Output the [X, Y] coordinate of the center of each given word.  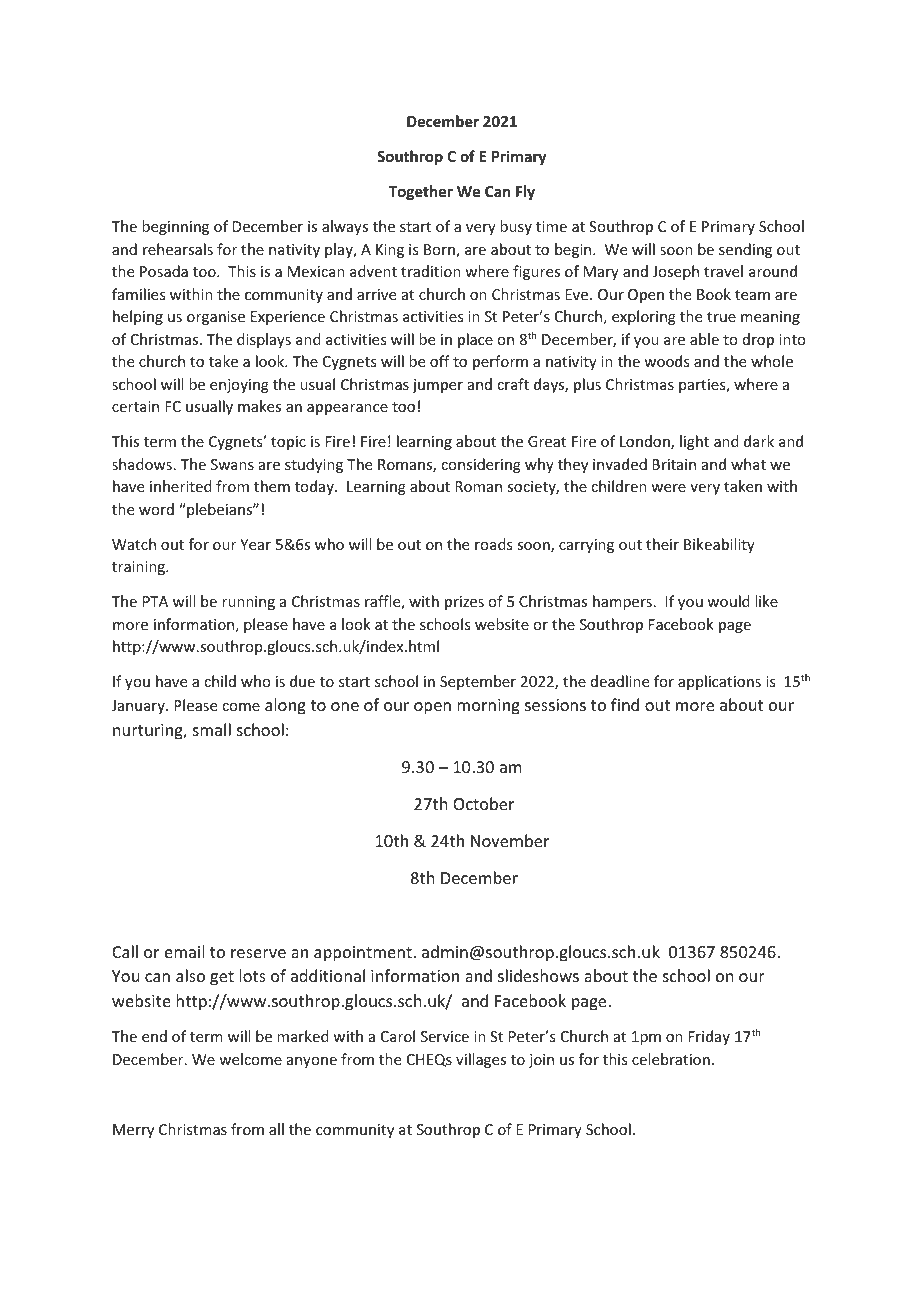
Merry [133, 1131]
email [184, 951]
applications [719, 682]
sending [745, 250]
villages [481, 1060]
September [478, 682]
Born [440, 251]
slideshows [538, 975]
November [510, 840]
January [139, 707]
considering [481, 465]
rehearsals [178, 249]
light [694, 442]
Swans [232, 464]
